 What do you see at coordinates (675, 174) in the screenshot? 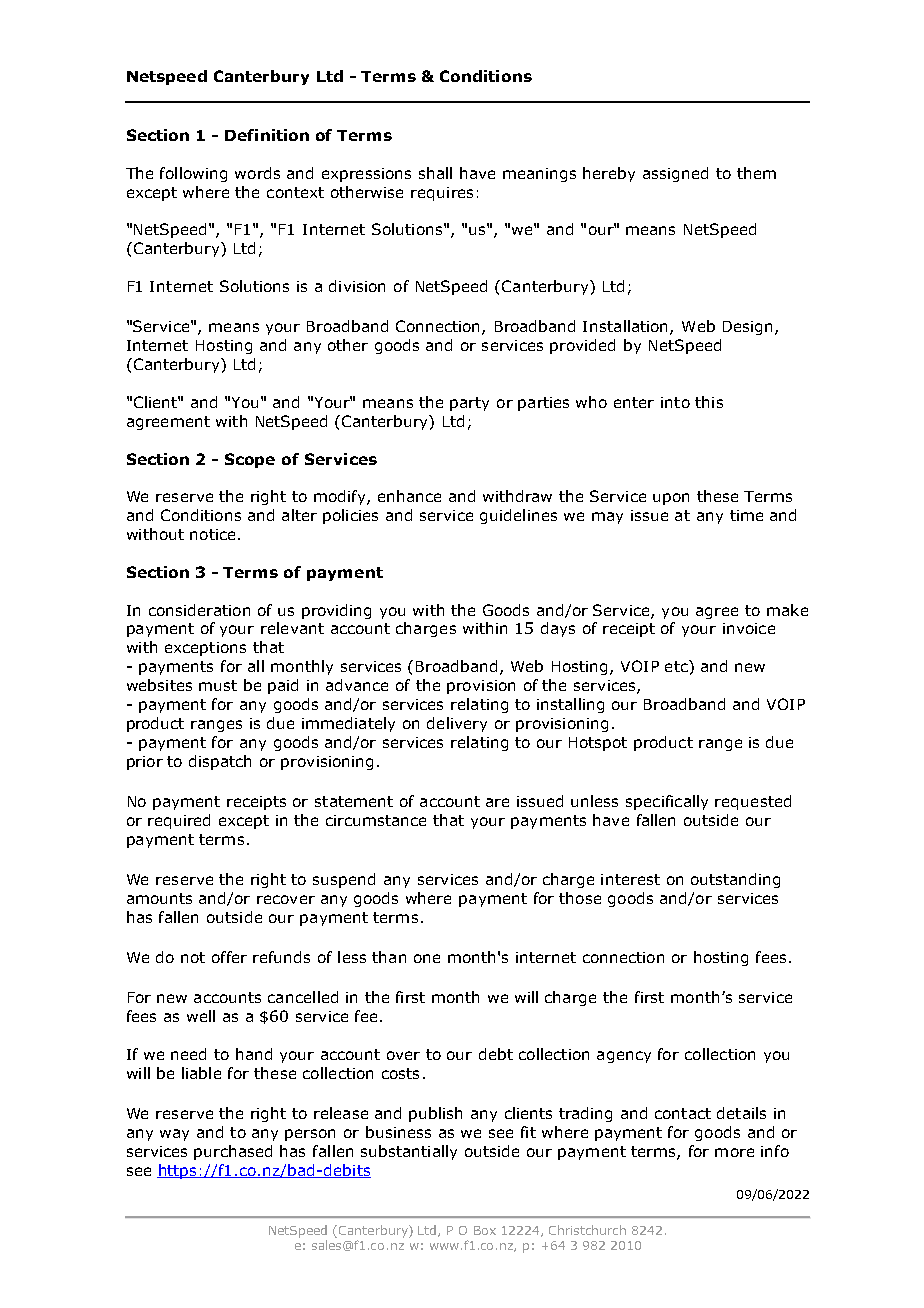
I see `assigned` at bounding box center [675, 174].
